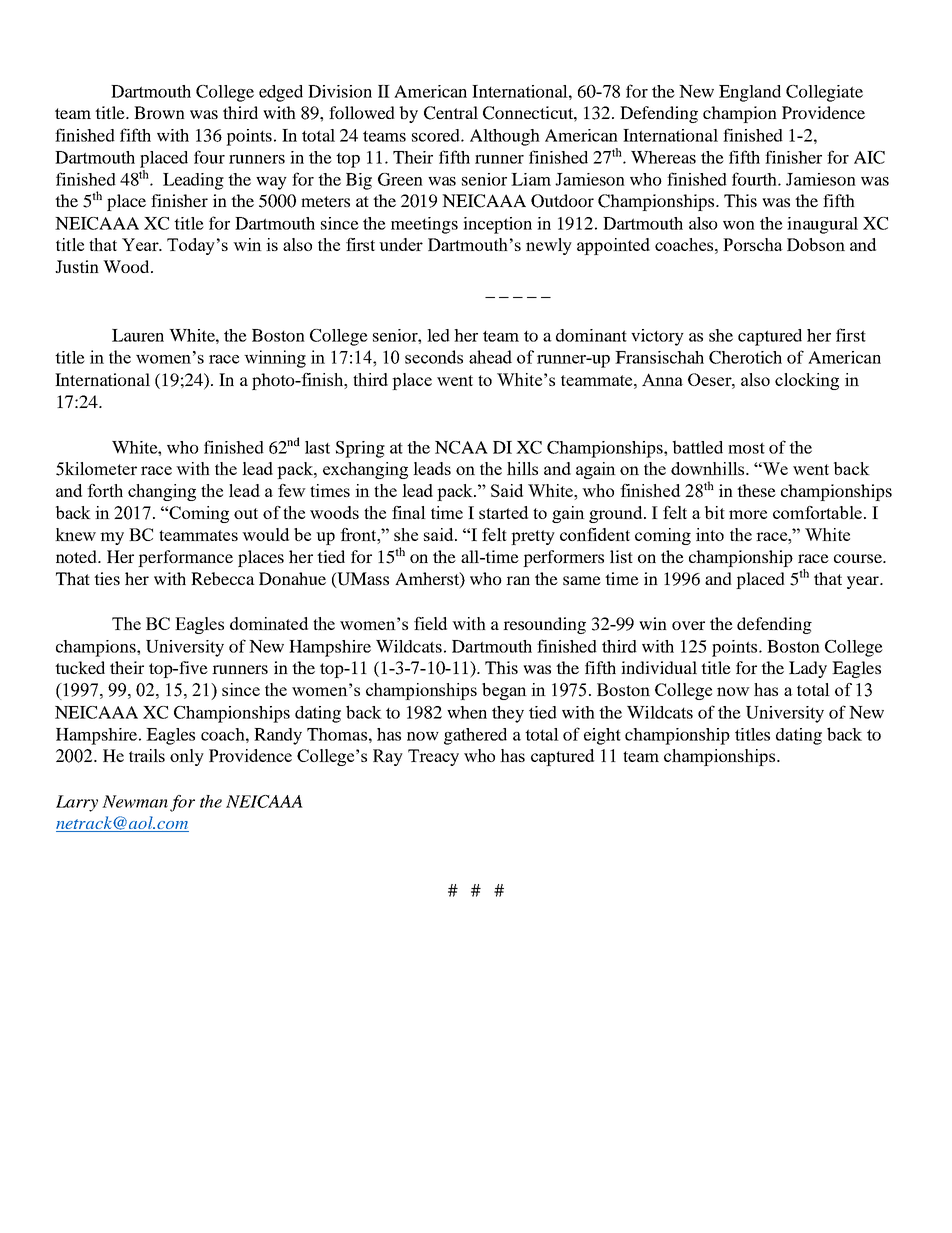 This screenshot has height=1233, width=952. I want to click on Newman, so click(135, 801).
